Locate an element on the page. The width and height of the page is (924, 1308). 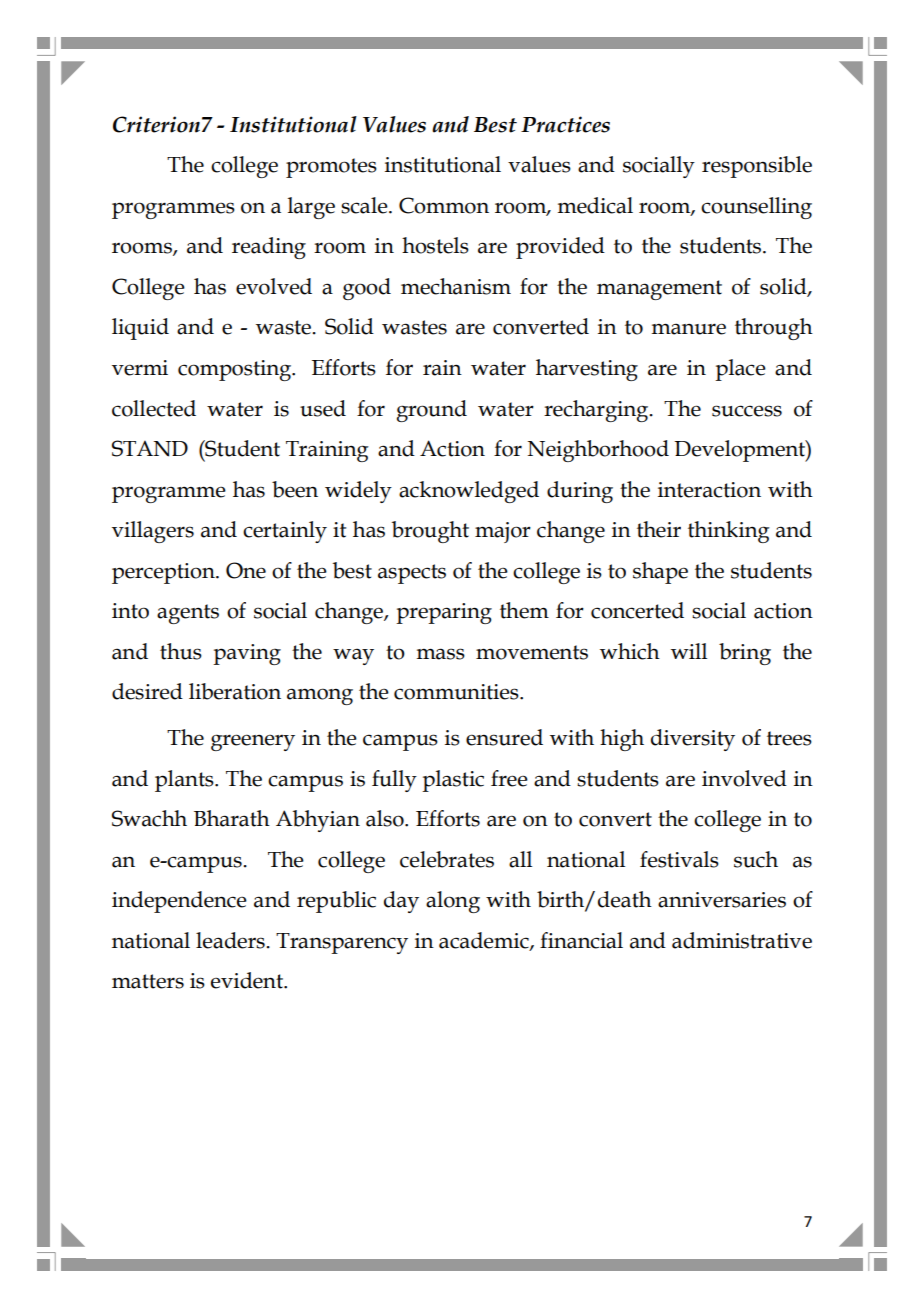
thinking is located at coordinates (729, 532).
